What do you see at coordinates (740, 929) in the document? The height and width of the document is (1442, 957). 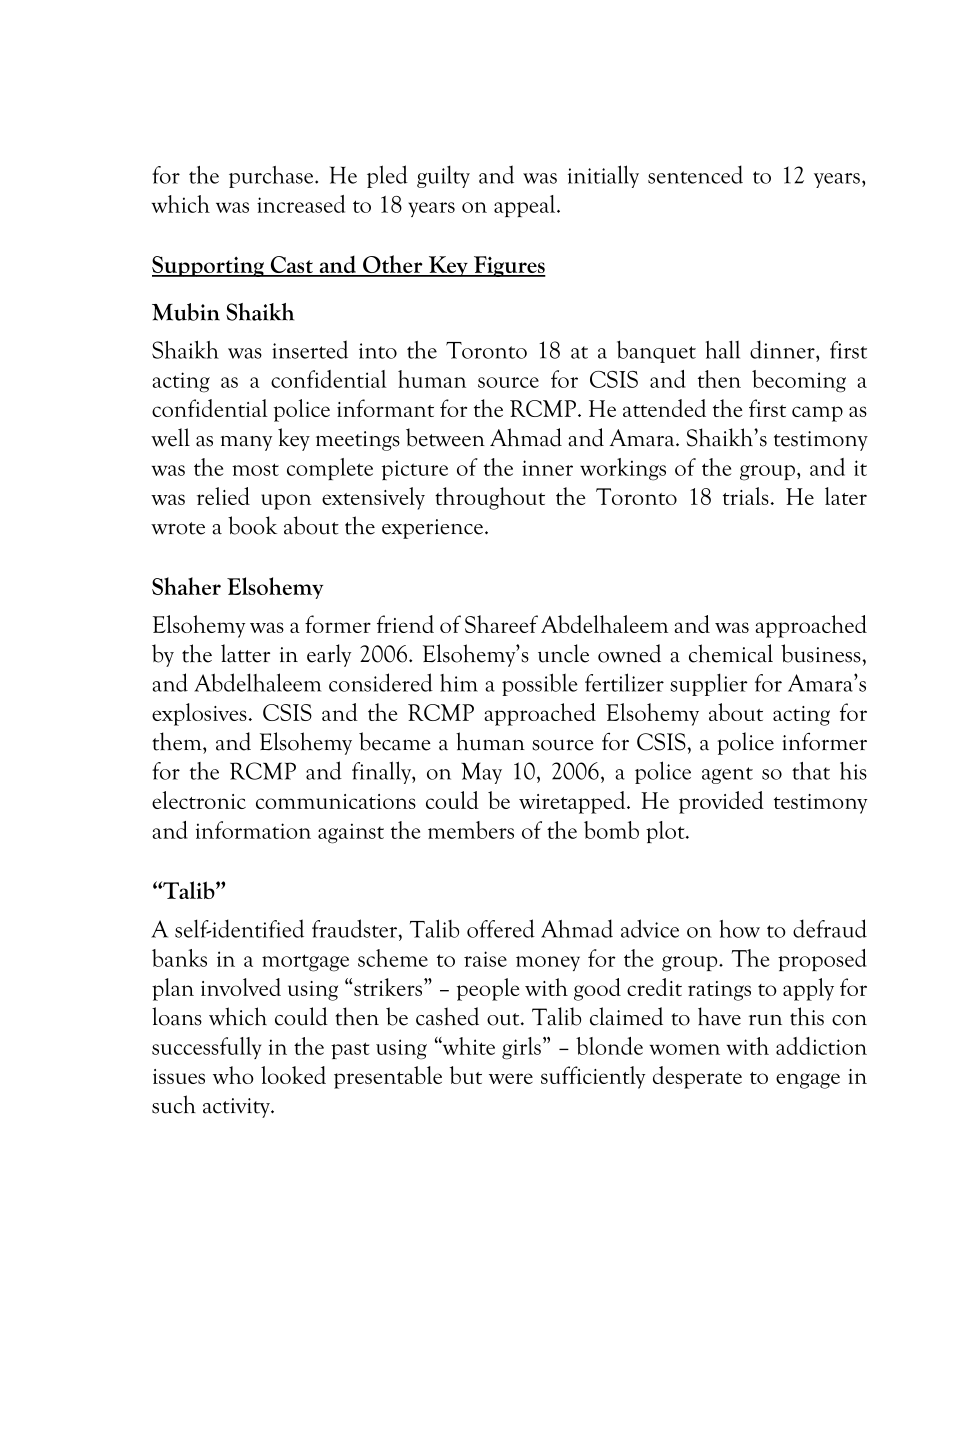 I see `how` at bounding box center [740, 929].
